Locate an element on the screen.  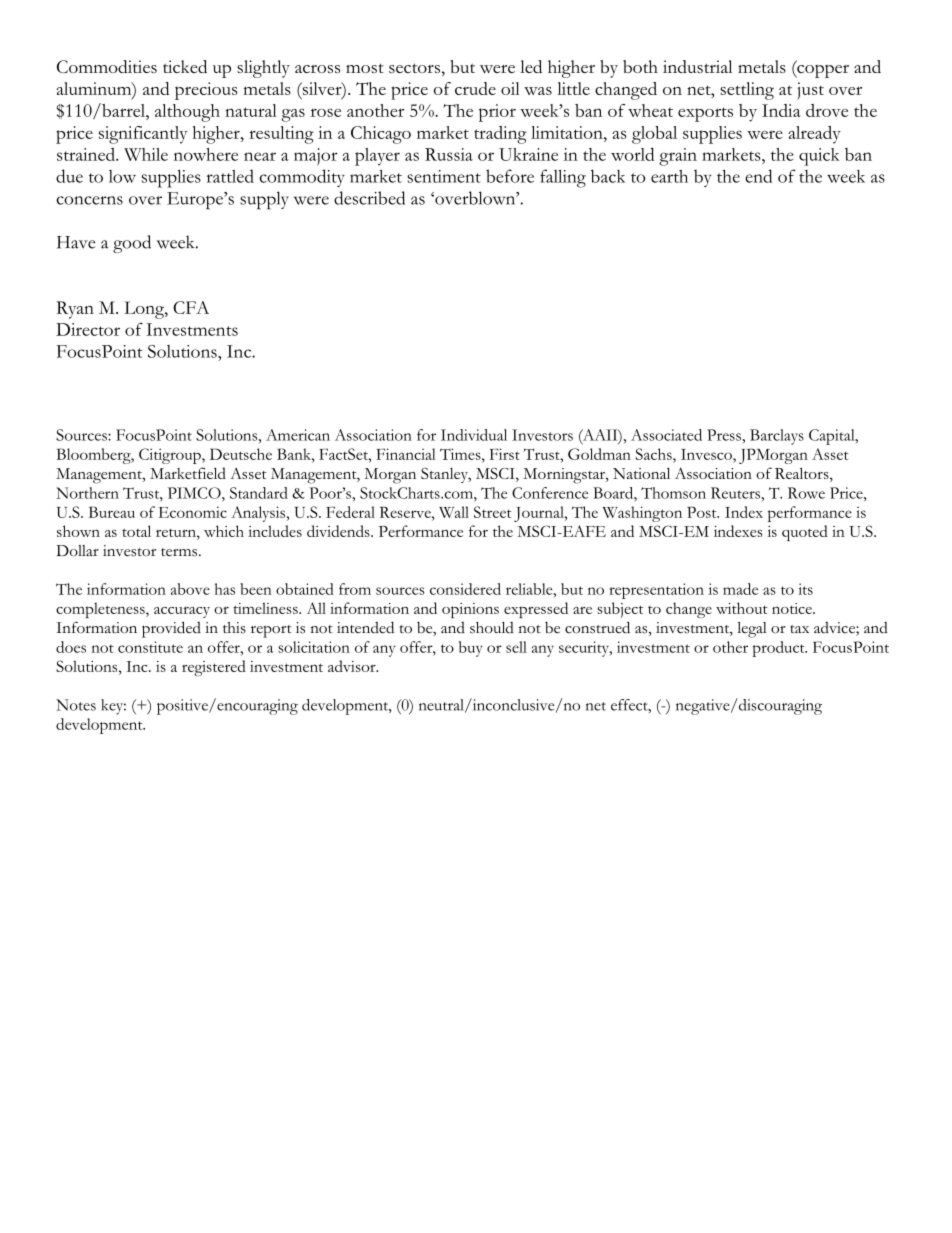
Individual is located at coordinates (474, 435).
